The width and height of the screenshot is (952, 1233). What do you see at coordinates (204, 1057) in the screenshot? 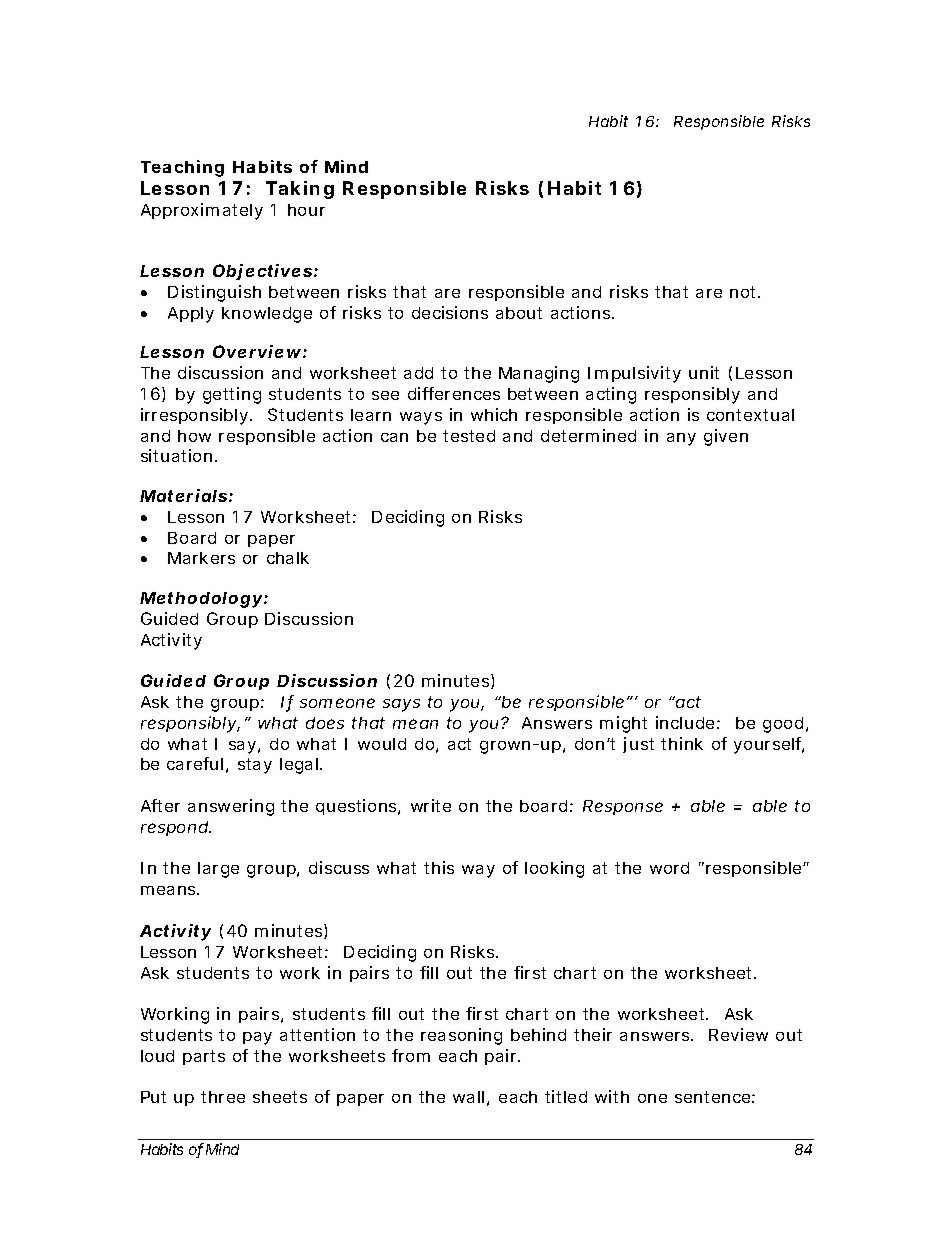
I see `parts` at bounding box center [204, 1057].
